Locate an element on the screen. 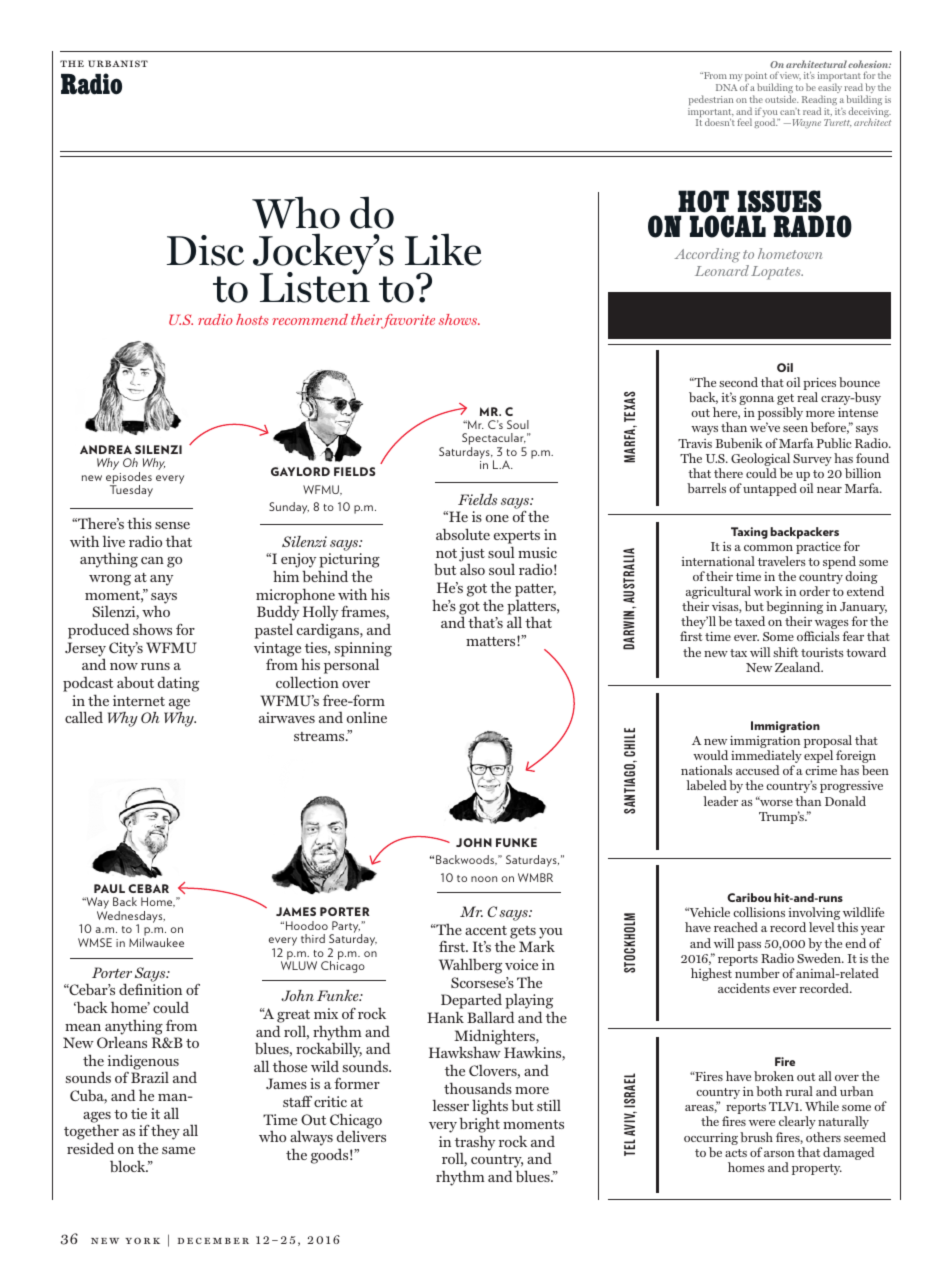 The width and height of the screenshot is (952, 1270). Geological is located at coordinates (760, 461).
